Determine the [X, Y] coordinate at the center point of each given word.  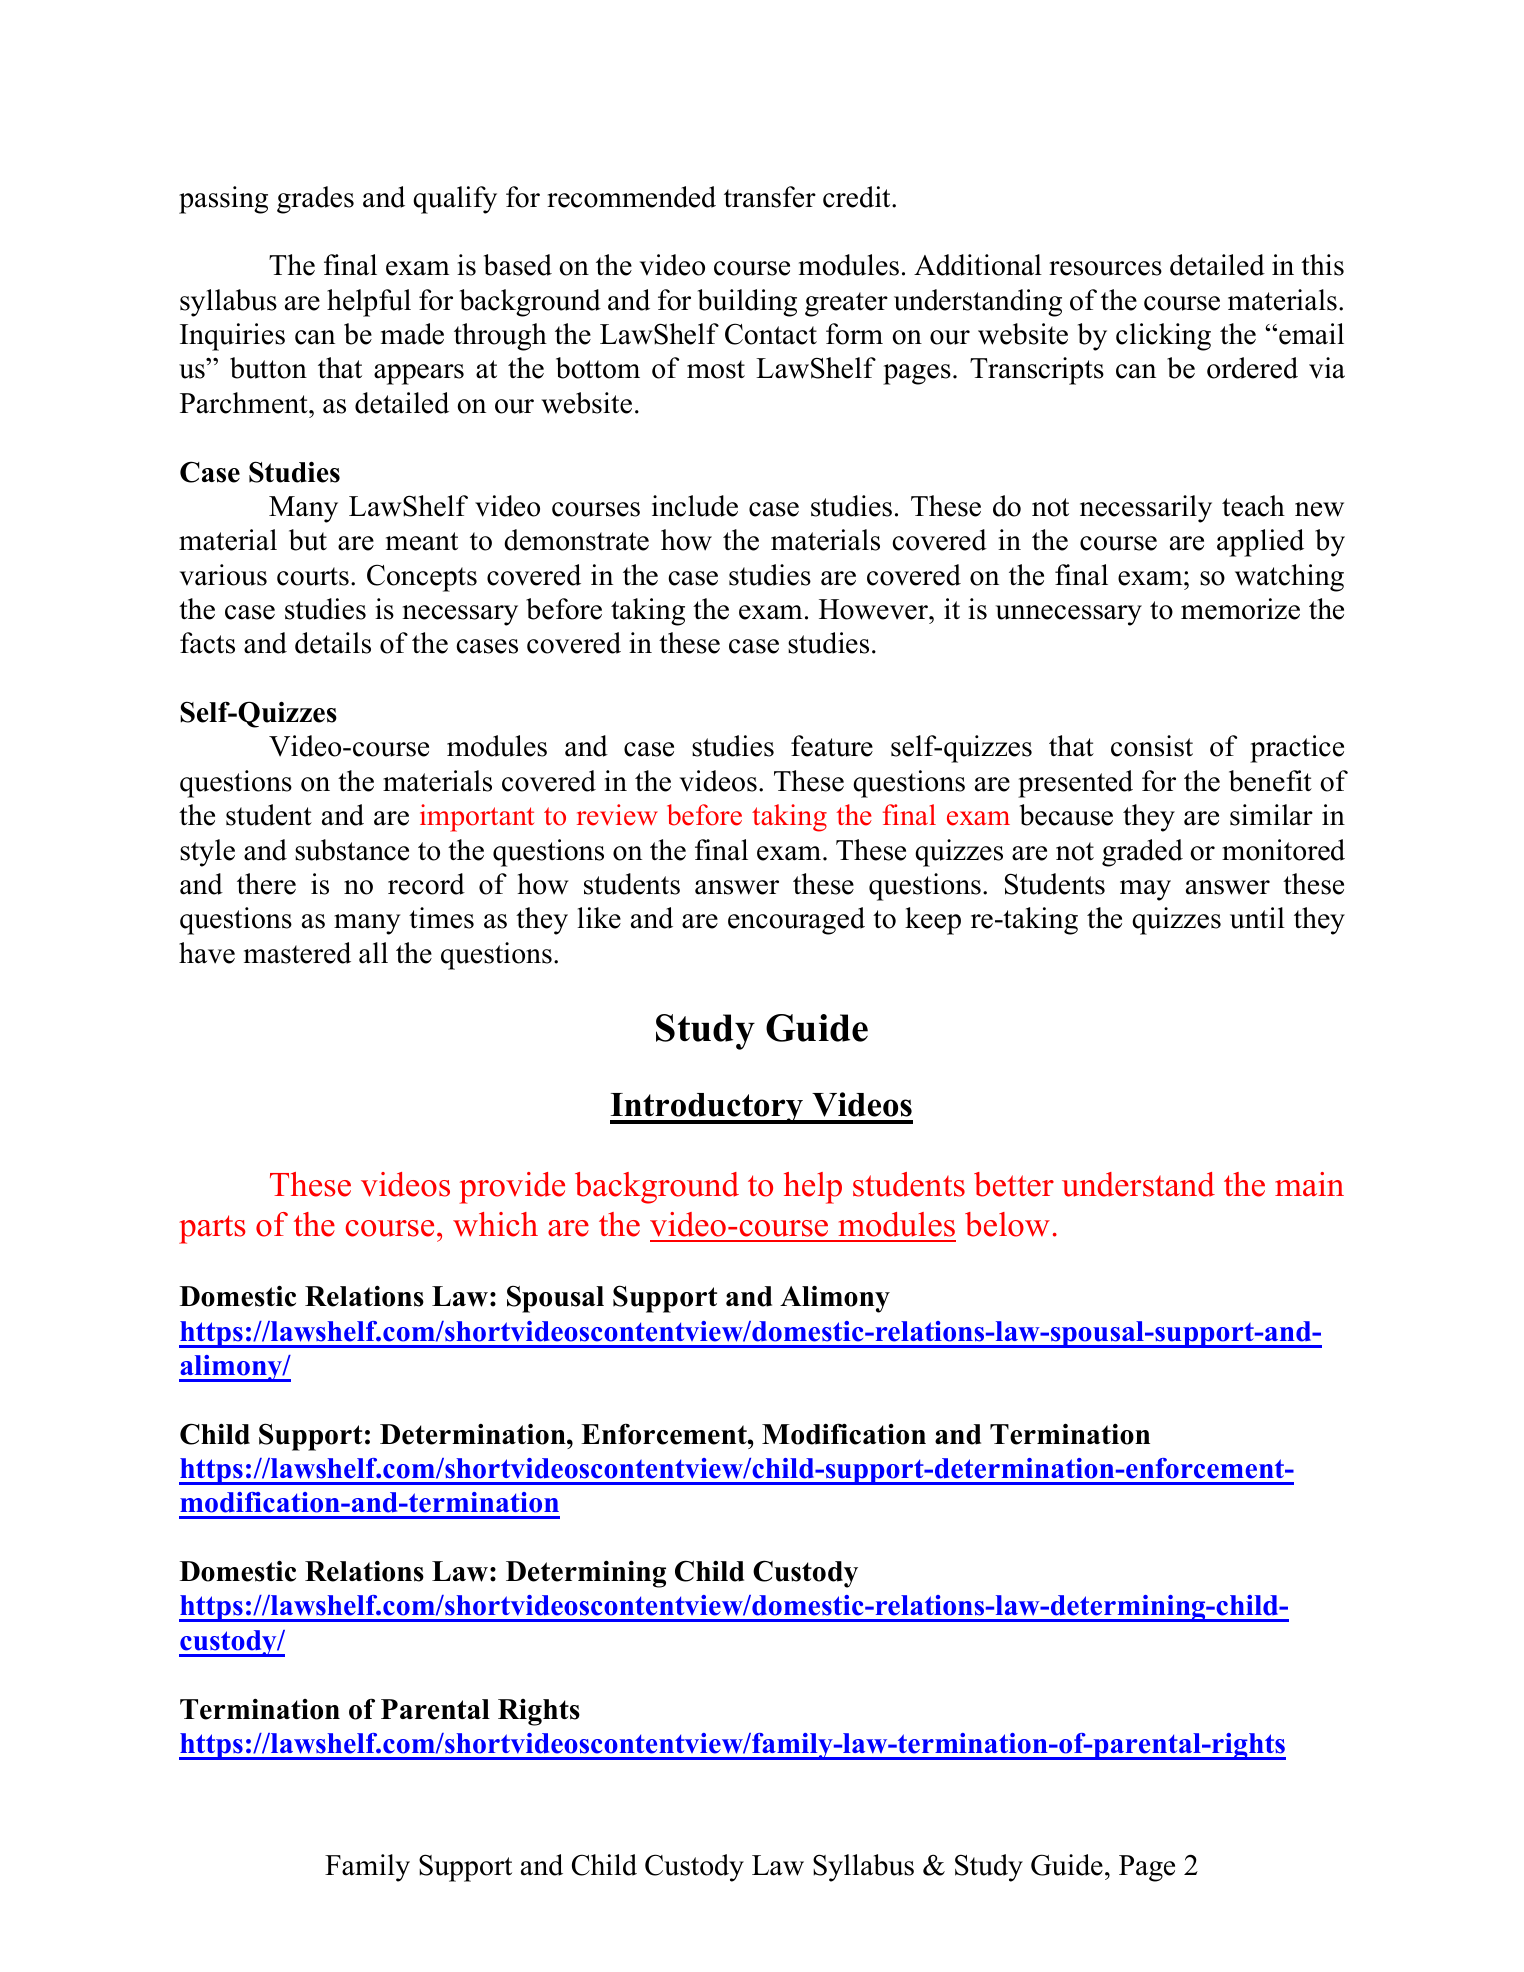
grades [315, 200]
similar [1271, 815]
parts [212, 1229]
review [617, 815]
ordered [1252, 368]
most [716, 369]
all [373, 953]
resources [1105, 268]
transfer [770, 197]
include [695, 506]
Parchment [245, 403]
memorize [1240, 609]
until [1257, 918]
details [333, 643]
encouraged [796, 921]
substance [352, 850]
